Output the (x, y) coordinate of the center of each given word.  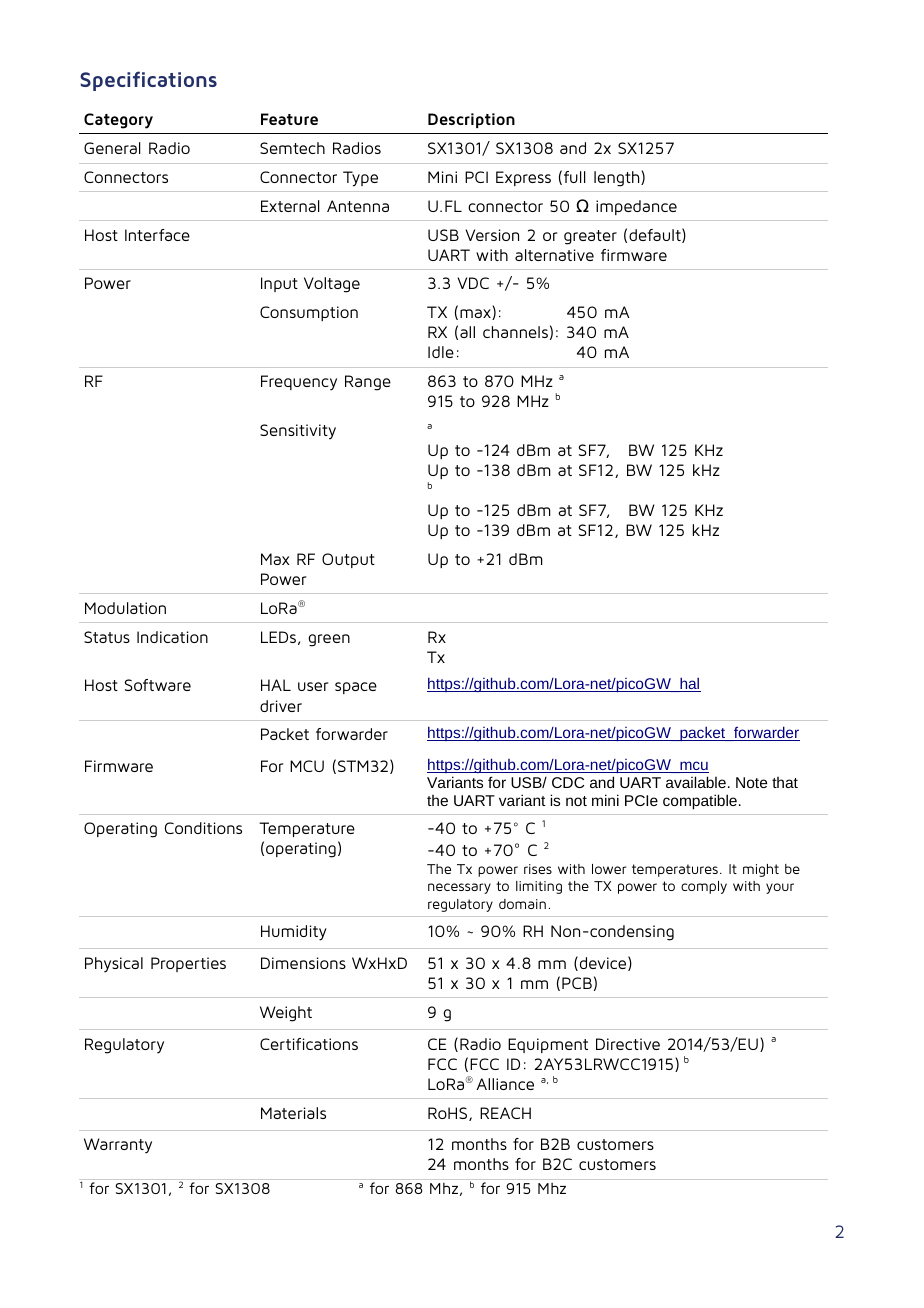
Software (158, 685)
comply (704, 887)
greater (590, 237)
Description (471, 120)
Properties (188, 964)
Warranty (118, 1146)
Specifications (148, 81)
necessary (459, 888)
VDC (473, 283)
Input (279, 284)
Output (348, 560)
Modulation (125, 608)
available (696, 782)
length (618, 178)
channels (515, 332)
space (356, 688)
